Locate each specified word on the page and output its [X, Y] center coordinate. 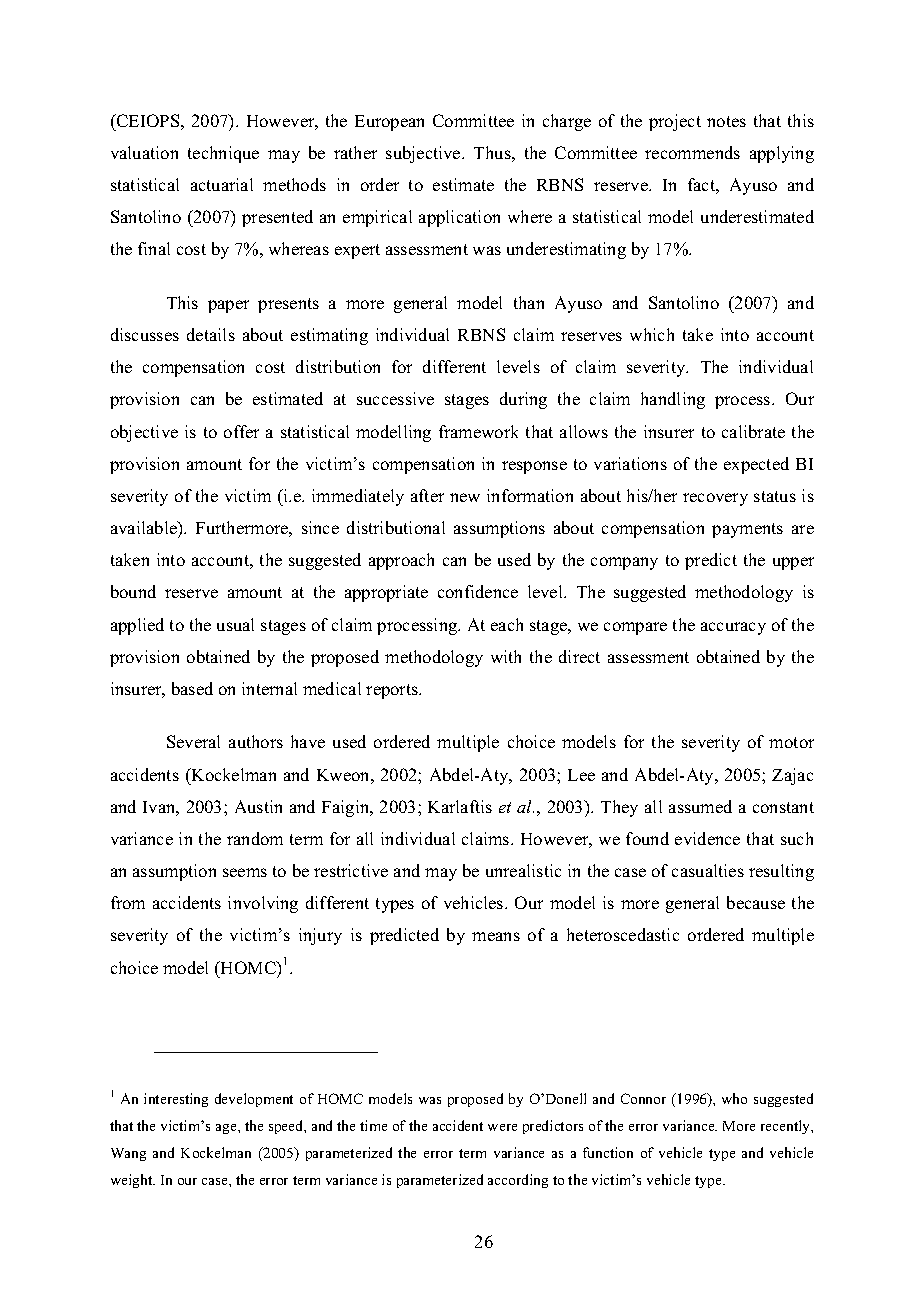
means [496, 936]
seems [245, 872]
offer [241, 431]
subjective [424, 154]
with [506, 656]
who [734, 1098]
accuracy [733, 628]
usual [235, 624]
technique [223, 154]
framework [478, 431]
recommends [692, 152]
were [502, 1127]
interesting [176, 1100]
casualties [708, 870]
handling [673, 400]
